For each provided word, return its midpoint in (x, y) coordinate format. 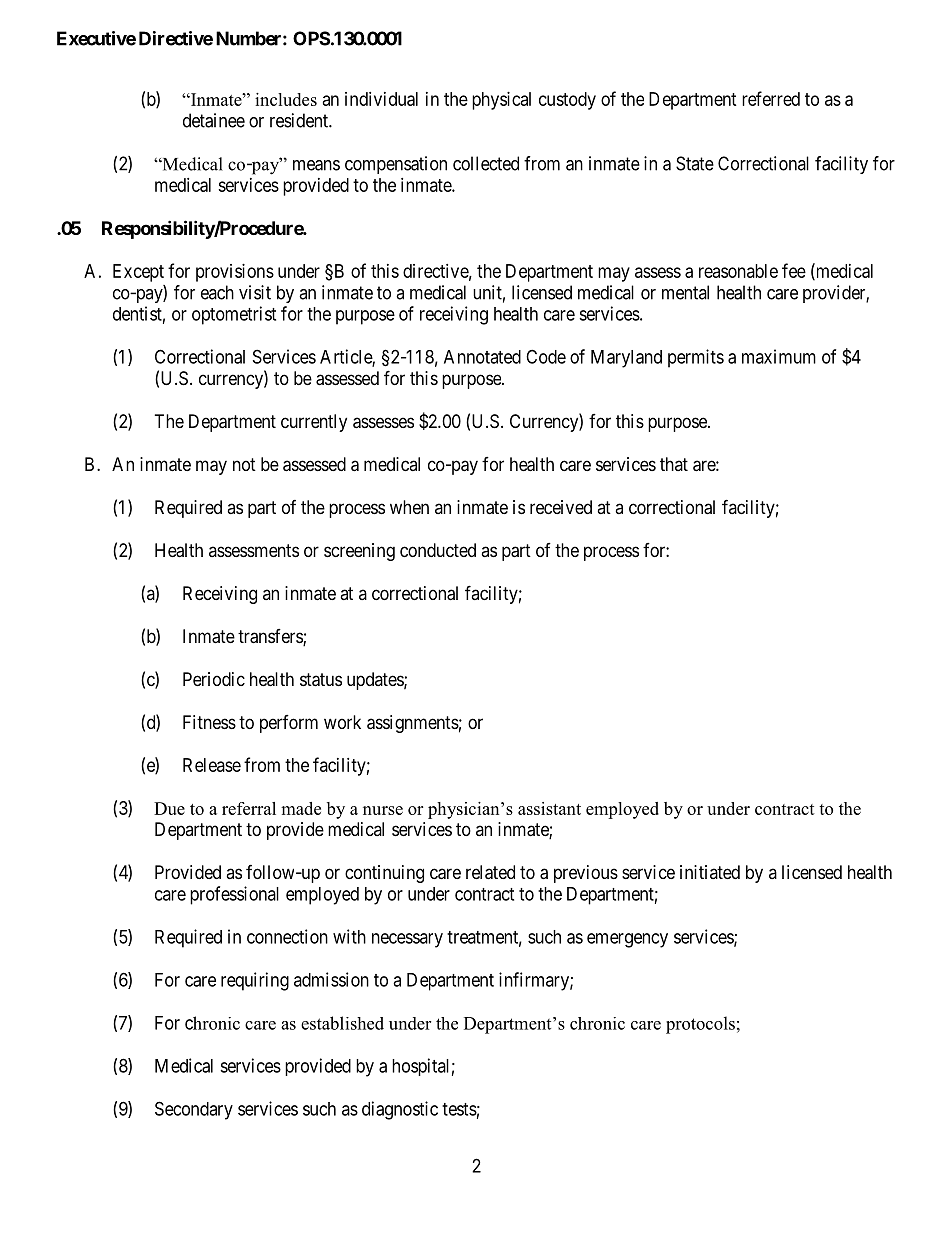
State (695, 163)
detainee (214, 120)
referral (249, 808)
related (490, 872)
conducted (438, 550)
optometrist (234, 315)
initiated (710, 872)
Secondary (194, 1110)
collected (486, 163)
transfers (271, 637)
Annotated (482, 357)
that (674, 464)
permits (696, 358)
